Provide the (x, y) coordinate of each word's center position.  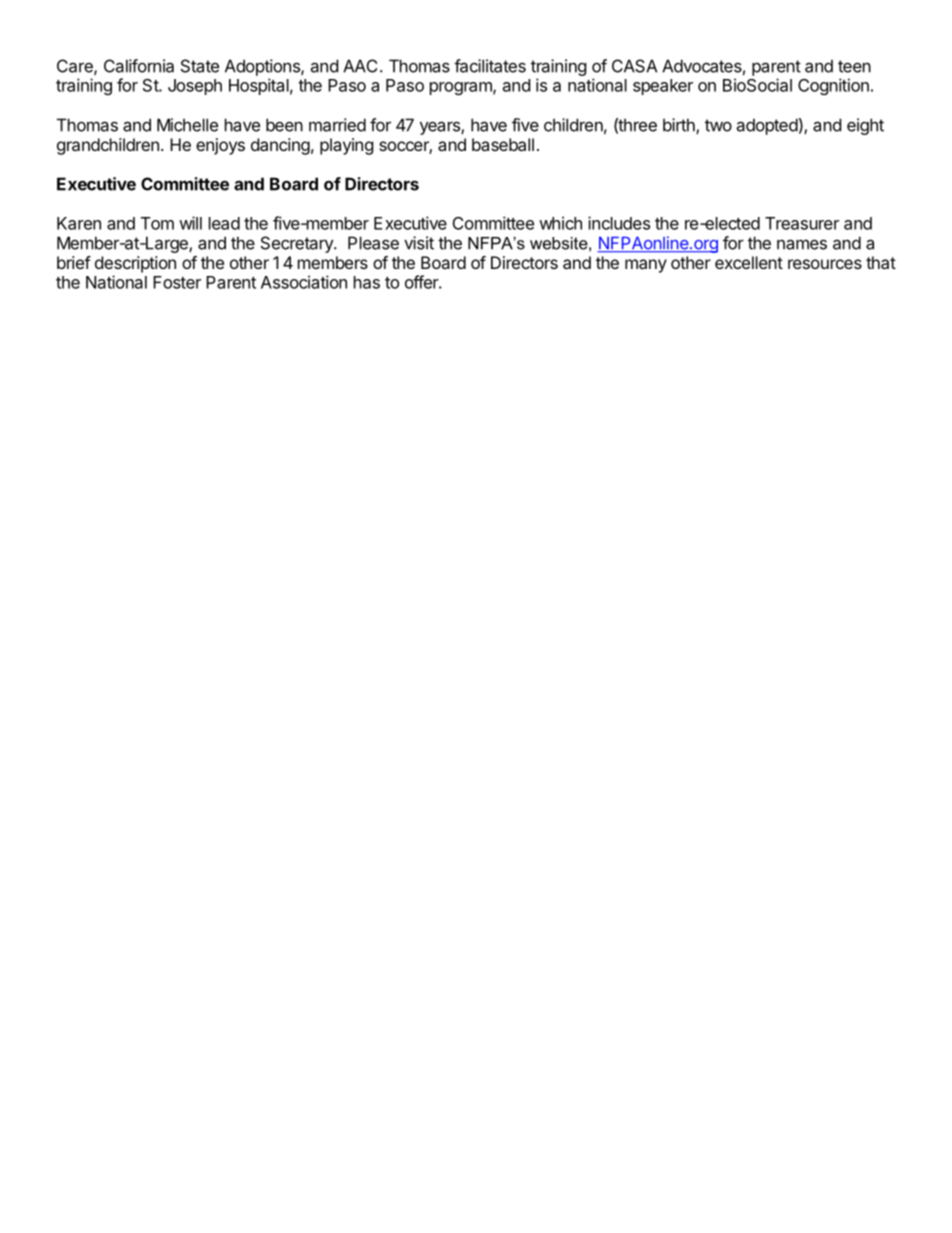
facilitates (490, 66)
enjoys (220, 146)
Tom (157, 223)
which (560, 223)
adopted (767, 126)
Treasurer (802, 223)
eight (865, 126)
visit (419, 243)
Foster (177, 282)
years (441, 128)
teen (854, 66)
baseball (503, 144)
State (200, 66)
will (190, 223)
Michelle (187, 125)
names (802, 244)
